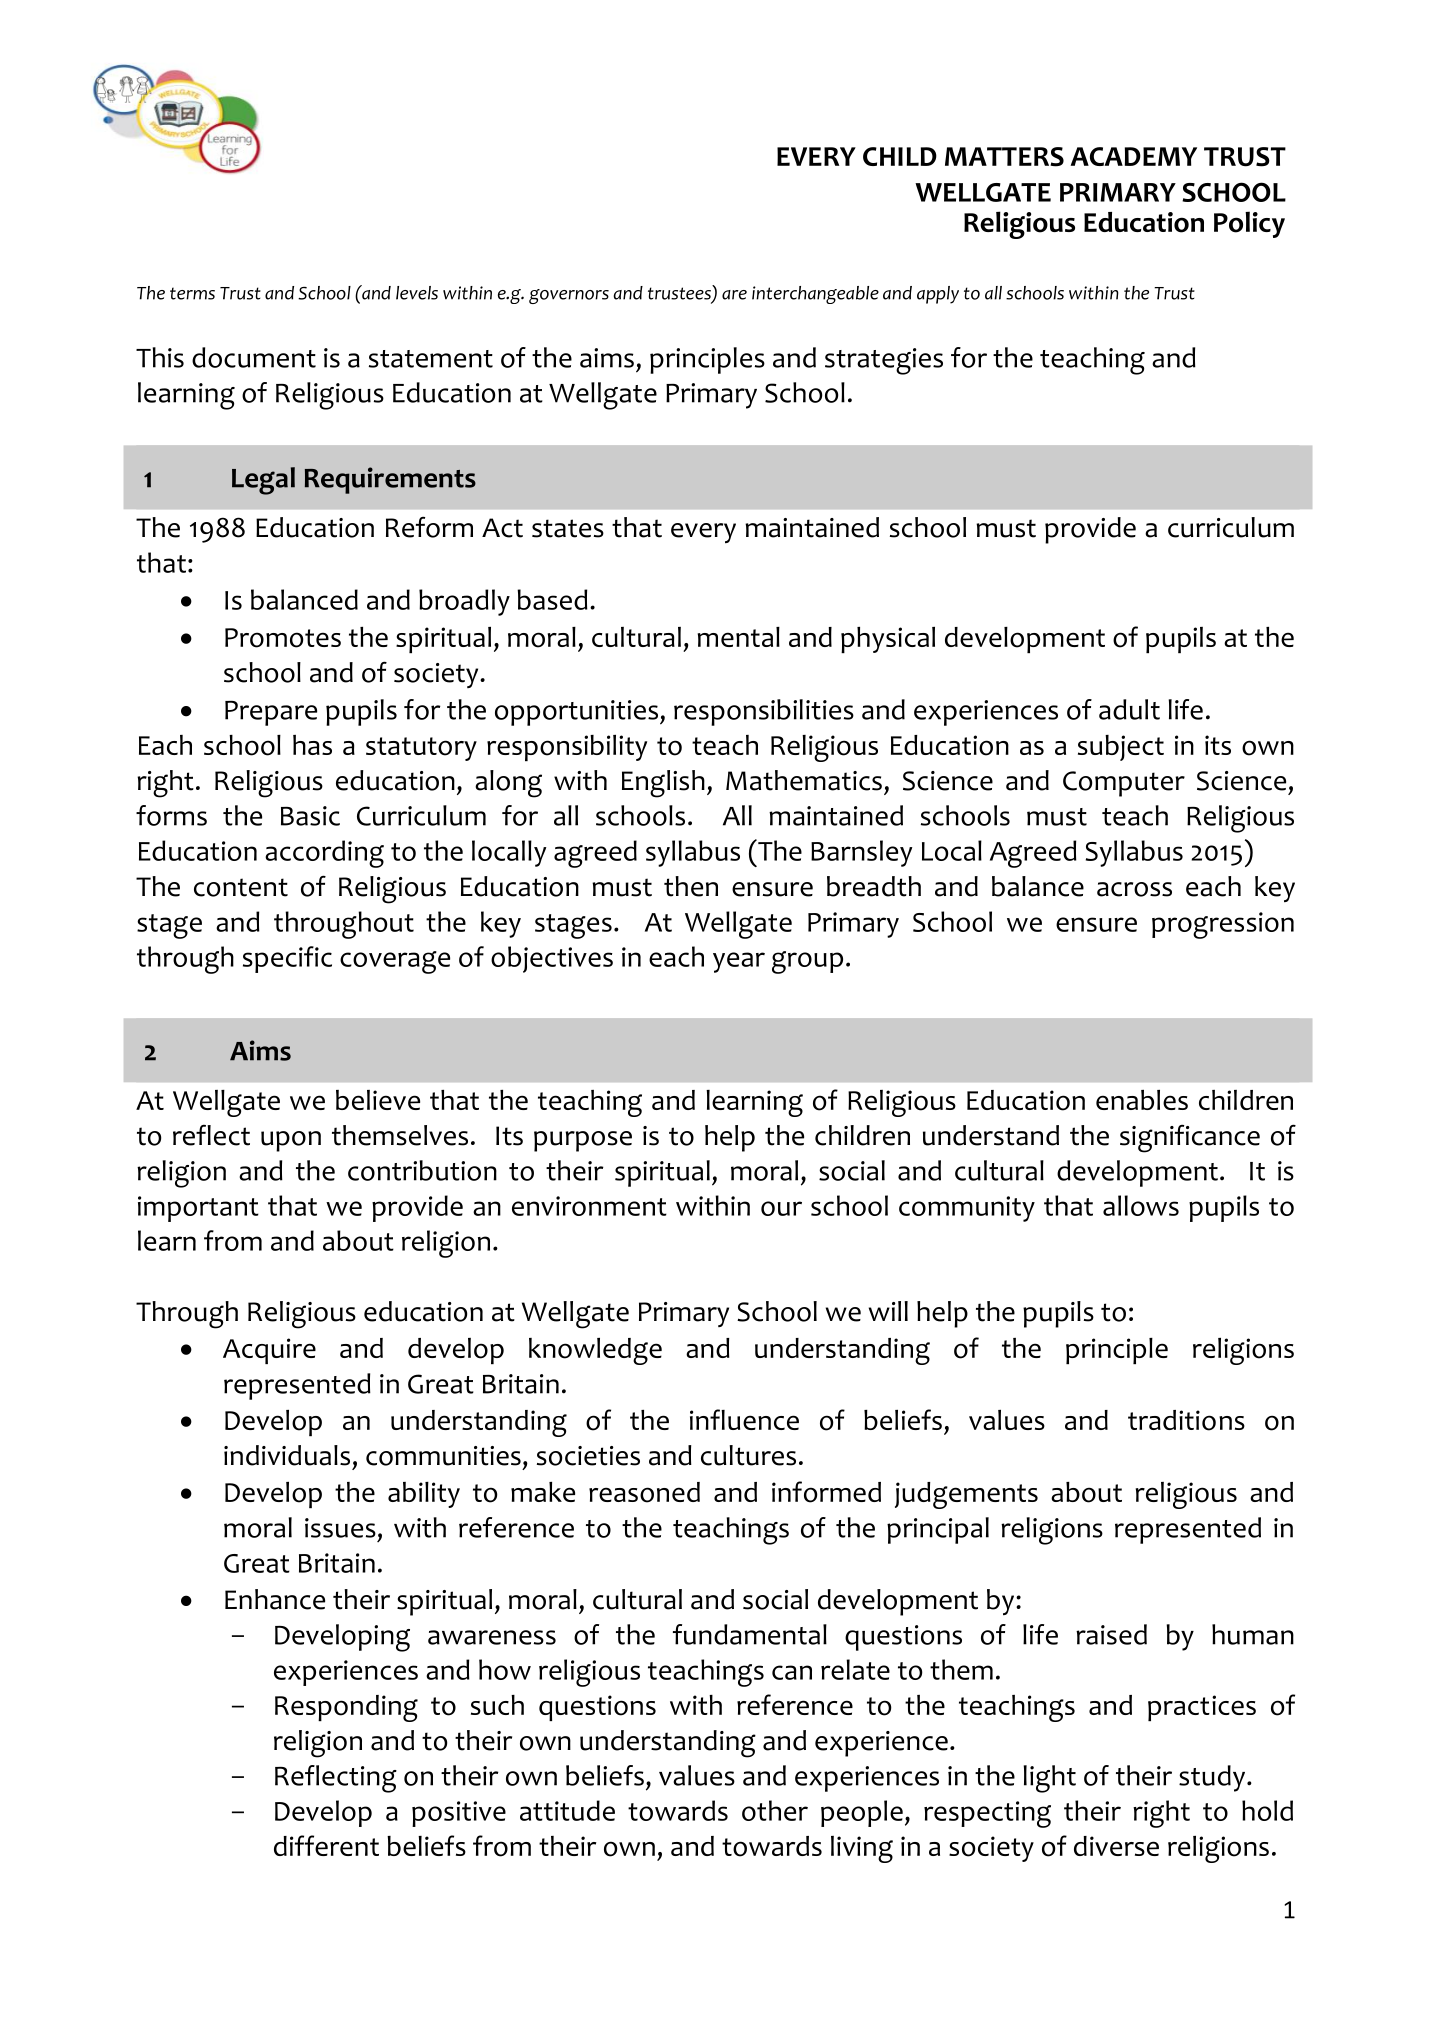 This image has height=2025, width=1432. Describe the element at coordinates (568, 528) in the image. I see `states` at that location.
